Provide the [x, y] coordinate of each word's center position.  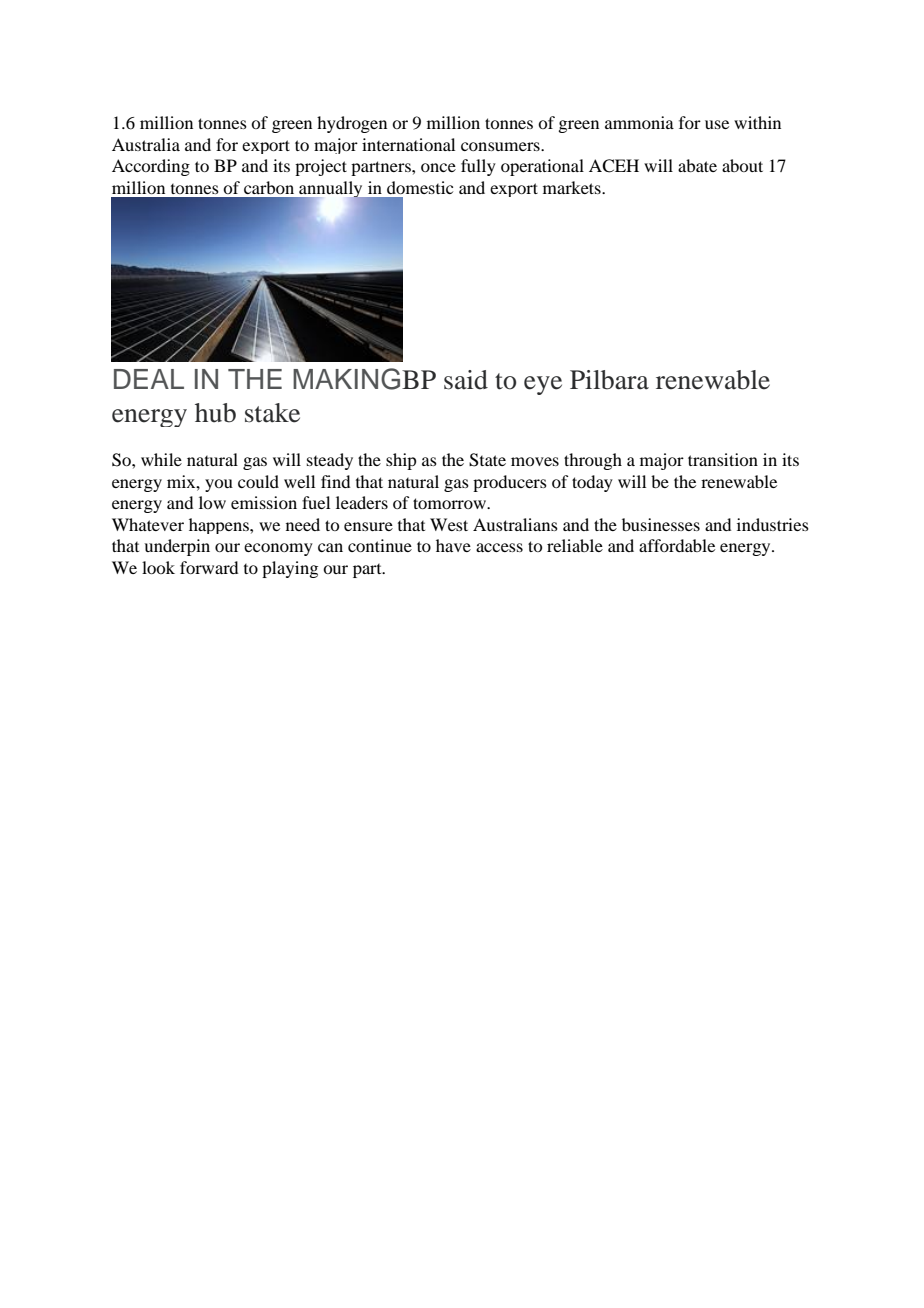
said [466, 380]
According [151, 167]
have [453, 545]
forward [209, 567]
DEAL [149, 379]
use [717, 124]
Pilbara [609, 380]
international [408, 144]
